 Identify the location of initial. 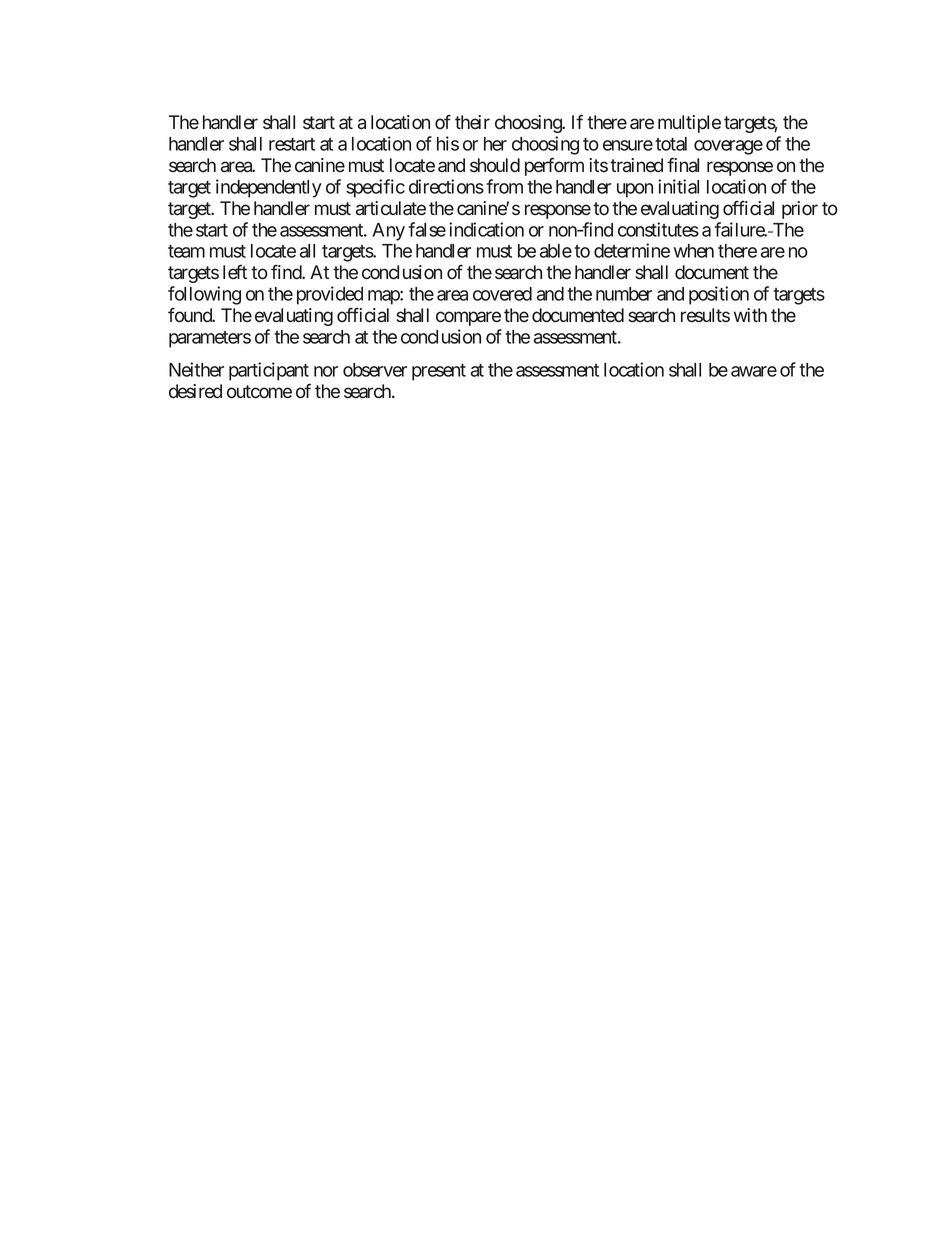
(678, 186).
